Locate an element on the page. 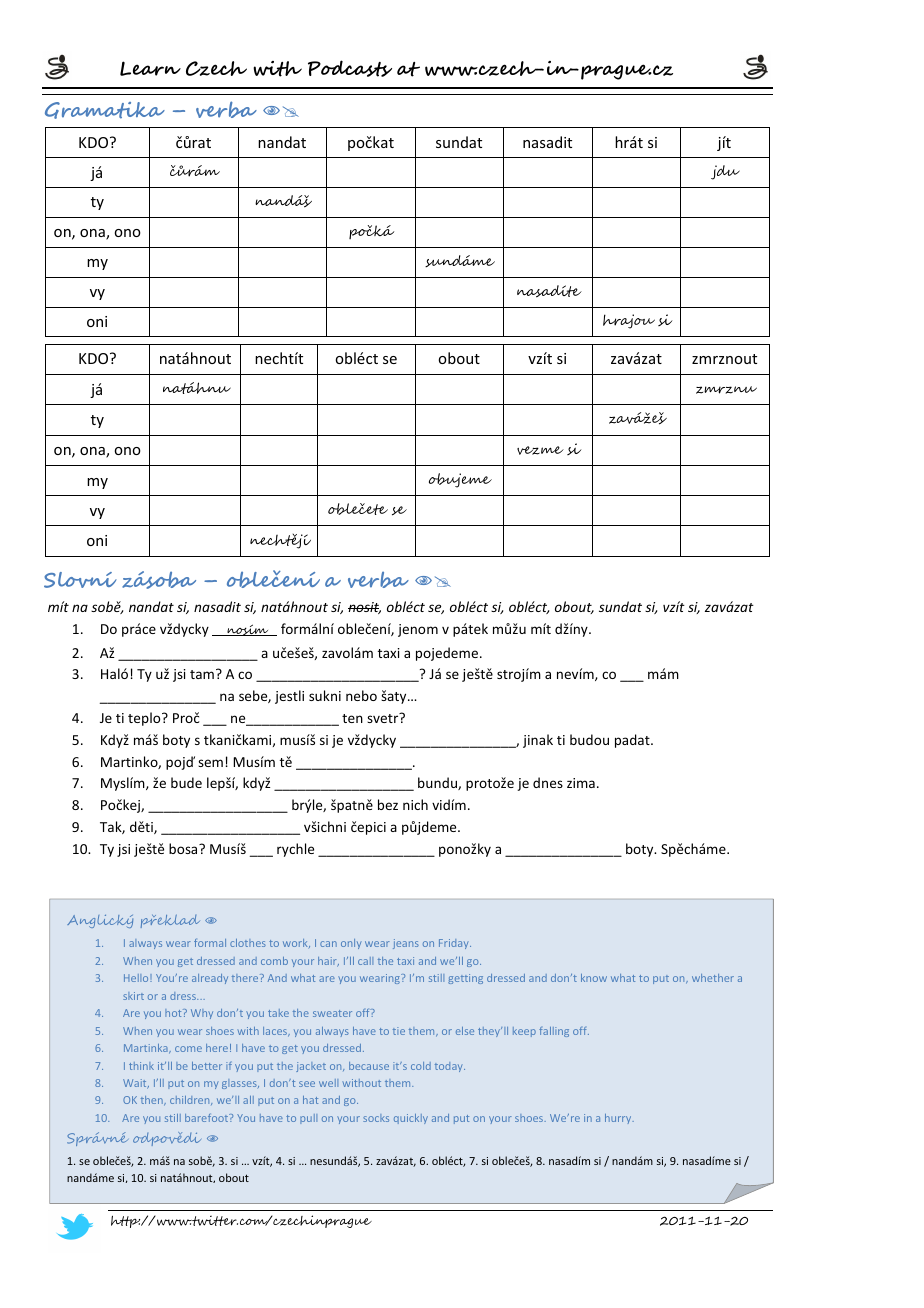 Image resolution: width=924 pixels, height=1308 pixels. zima is located at coordinates (581, 783).
